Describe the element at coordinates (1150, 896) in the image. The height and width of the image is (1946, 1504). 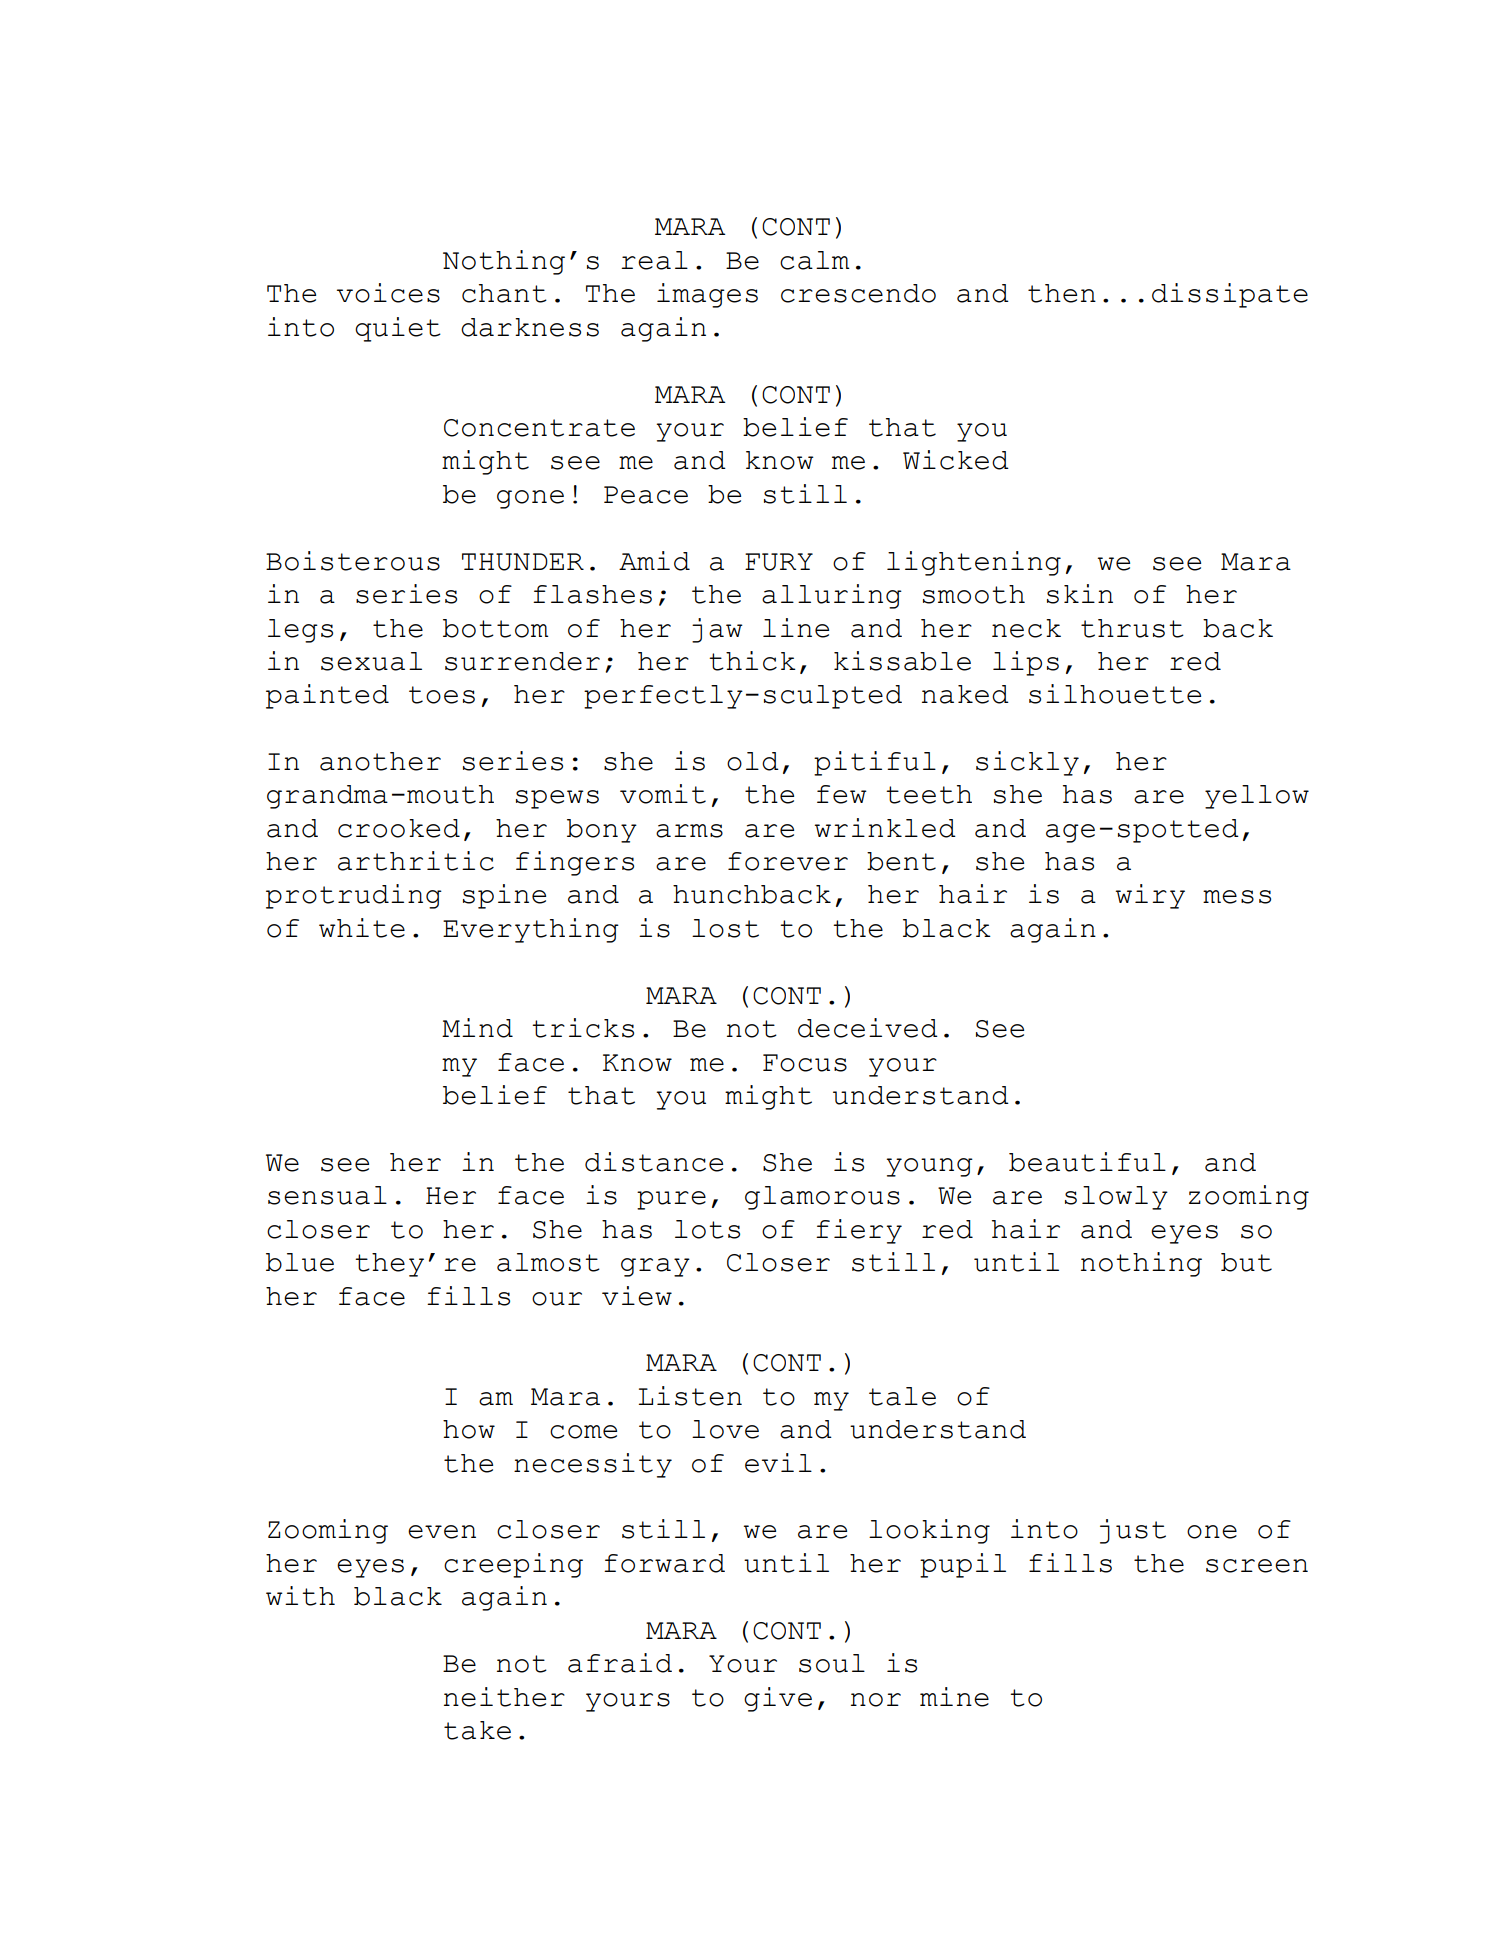
I see `wiry` at that location.
